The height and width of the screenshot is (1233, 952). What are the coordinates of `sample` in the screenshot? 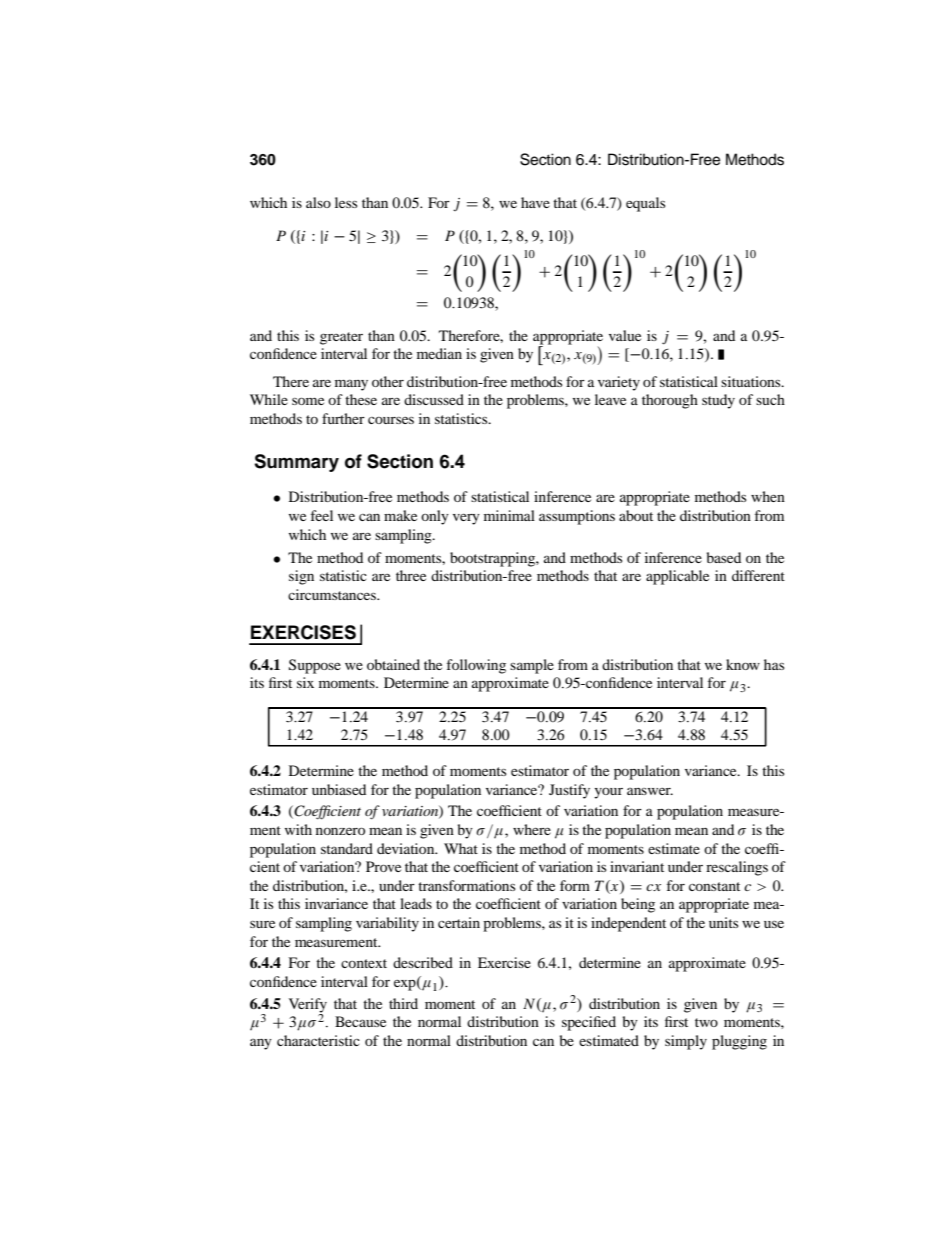 It's located at (532, 666).
